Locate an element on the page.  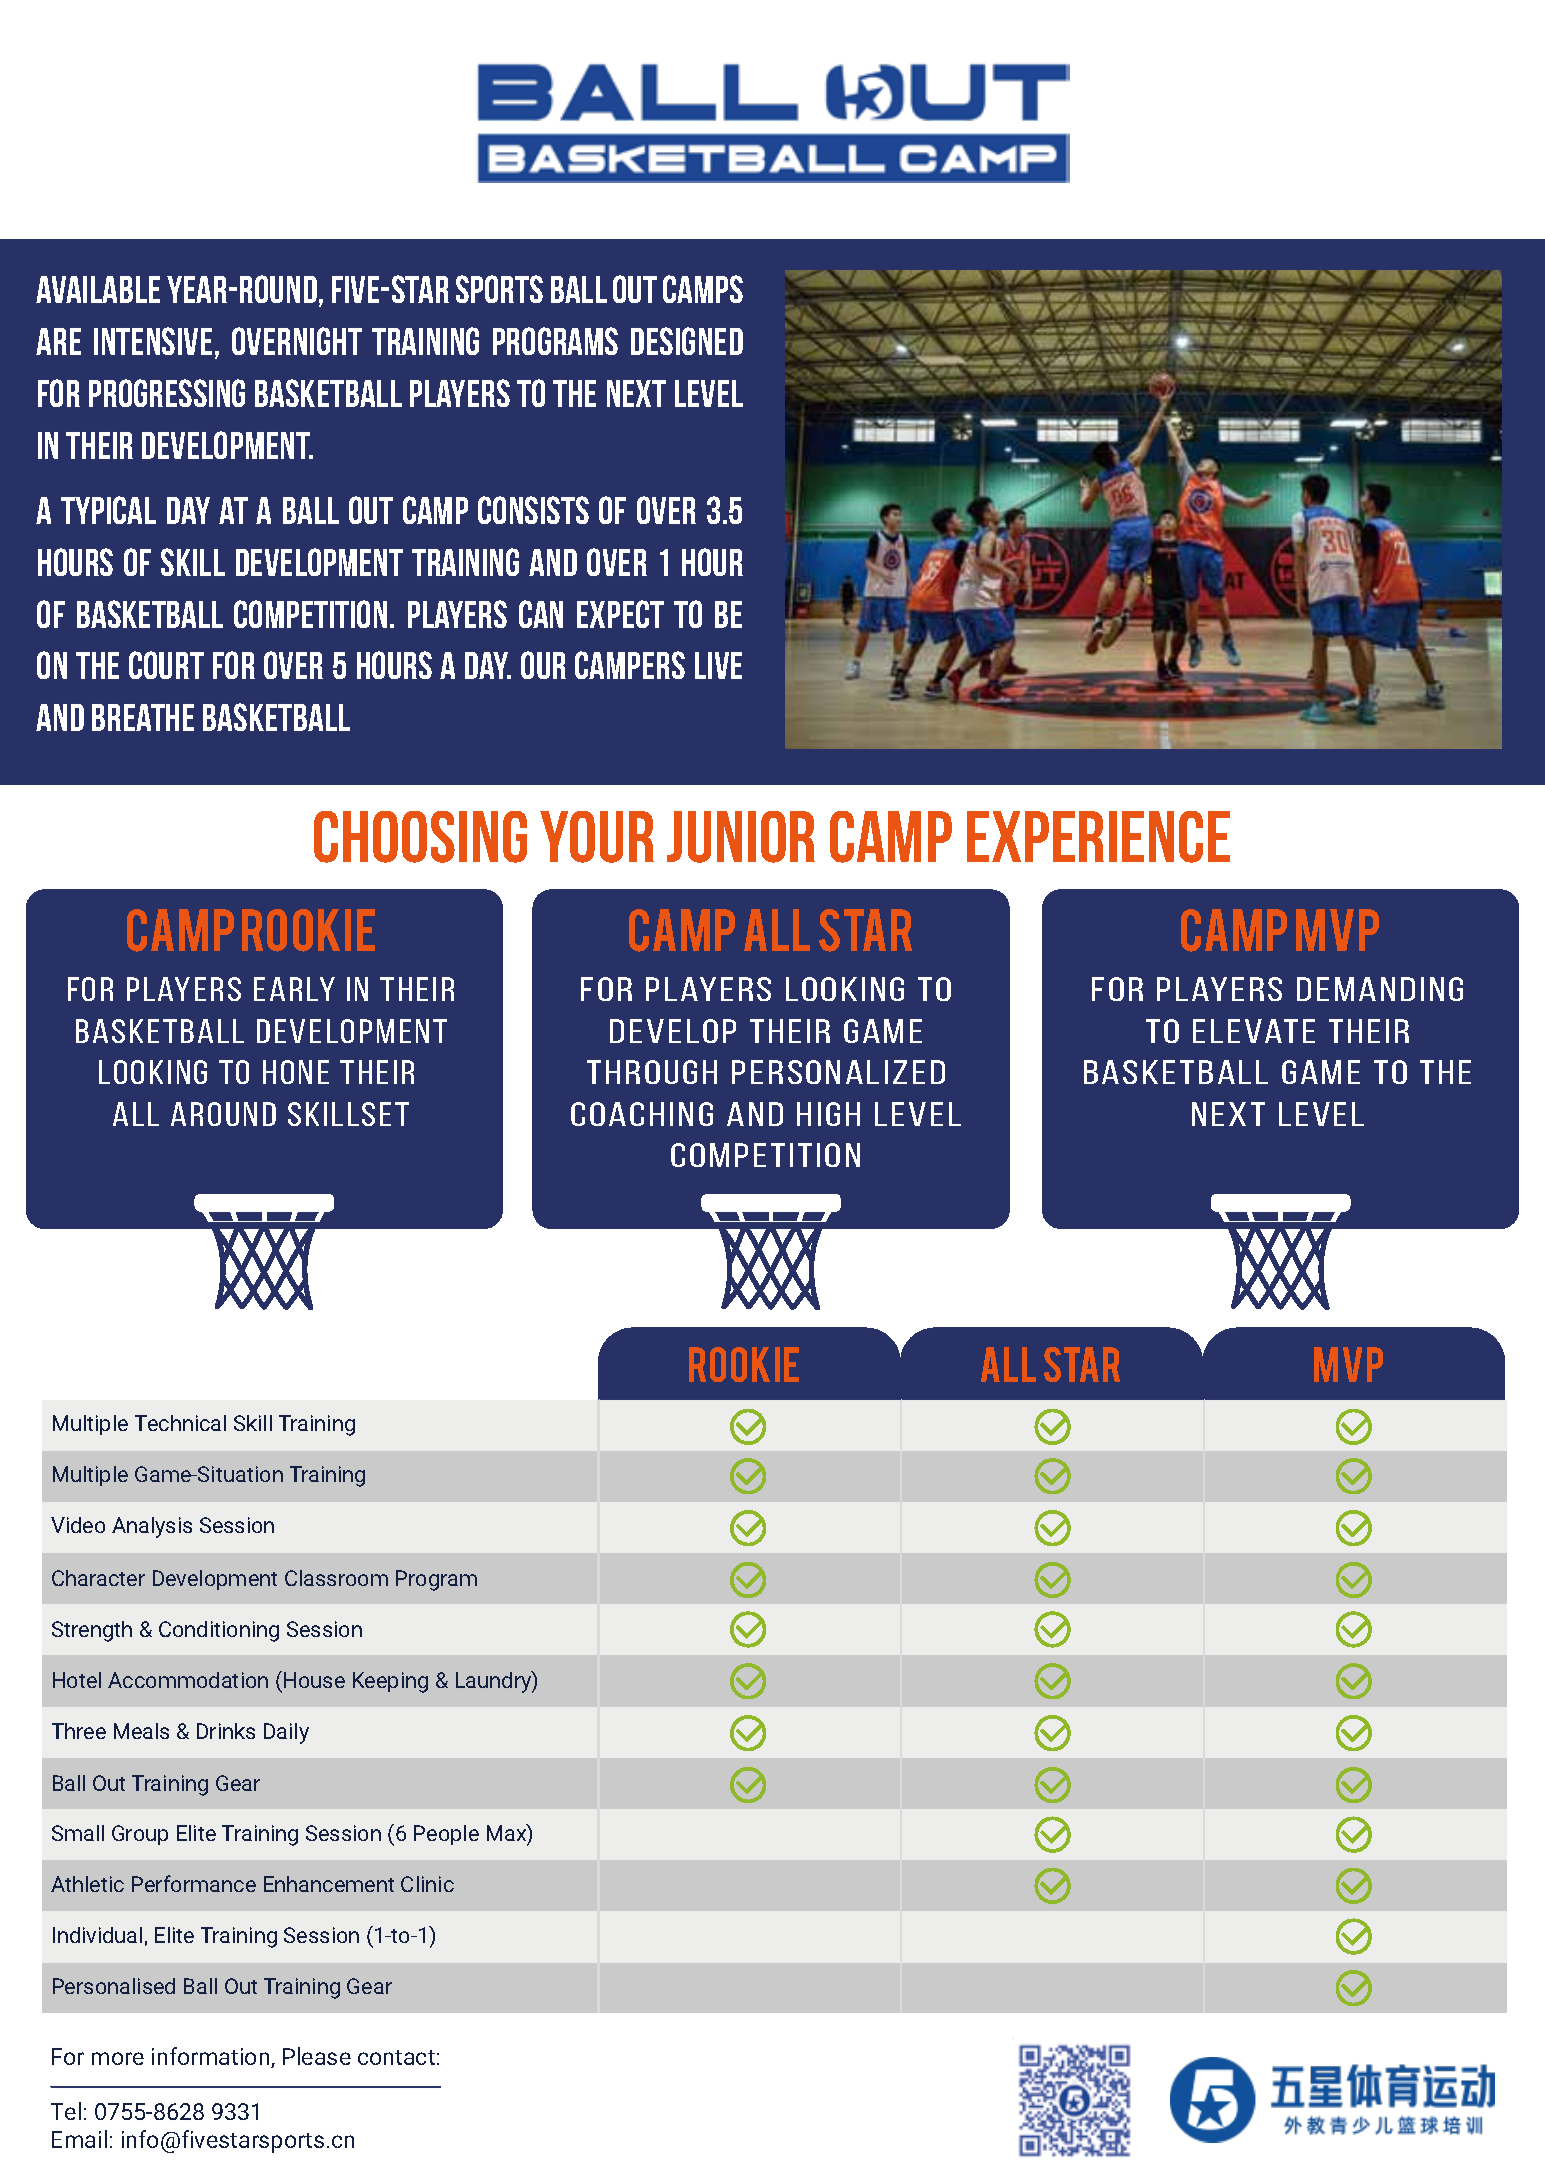
elevate is located at coordinates (1254, 1031).
